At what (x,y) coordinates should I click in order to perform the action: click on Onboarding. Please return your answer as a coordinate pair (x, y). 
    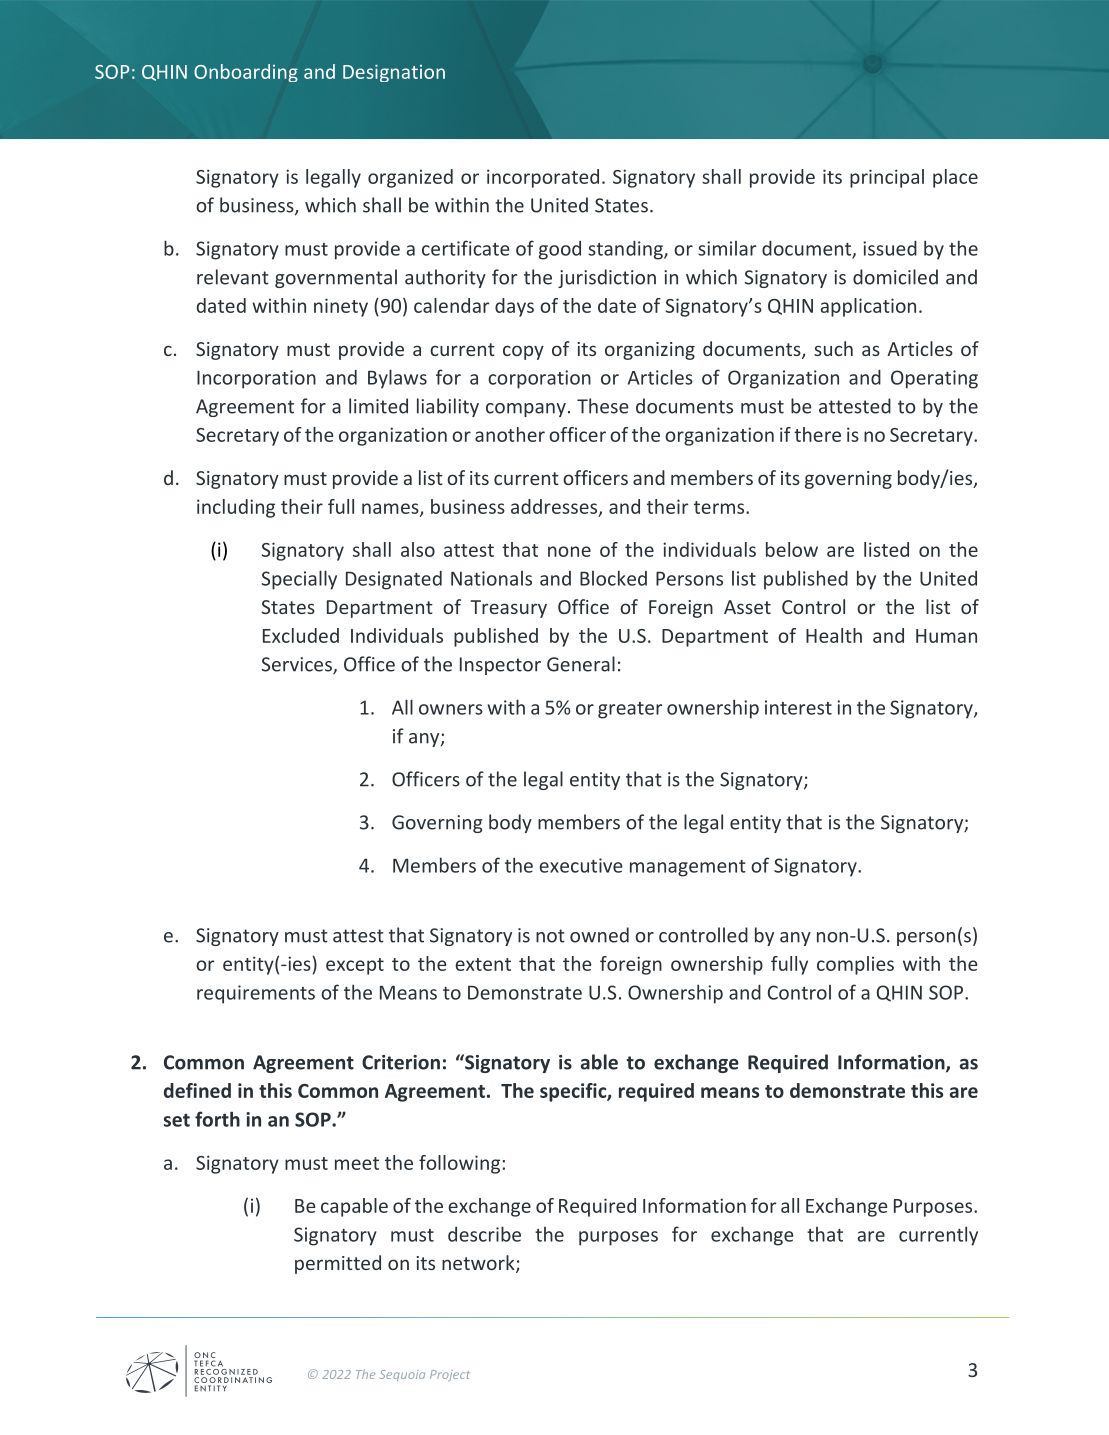
    Looking at the image, I should click on (246, 73).
